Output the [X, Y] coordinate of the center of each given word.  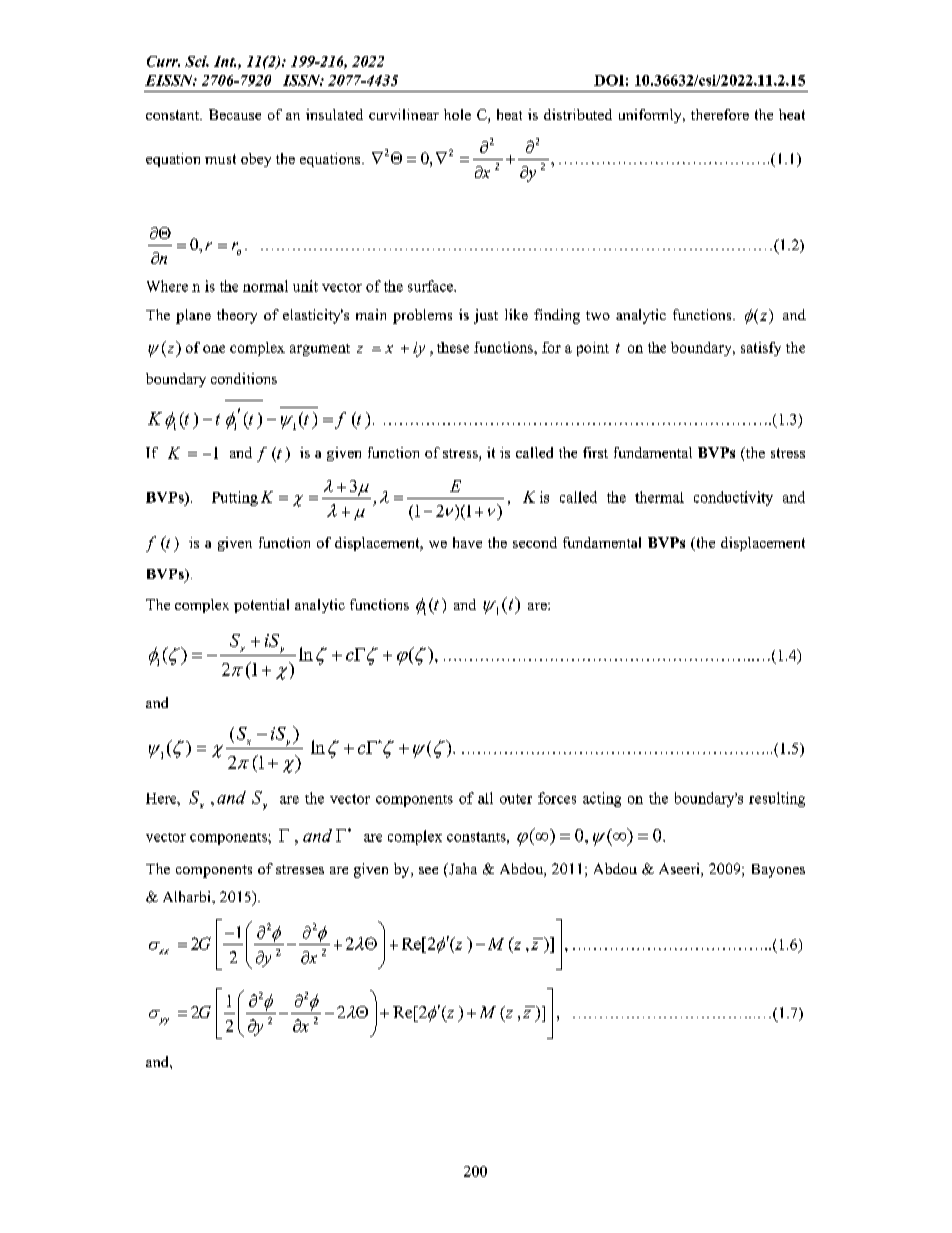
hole [457, 114]
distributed [578, 114]
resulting [777, 799]
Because [235, 114]
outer [516, 799]
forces [557, 798]
